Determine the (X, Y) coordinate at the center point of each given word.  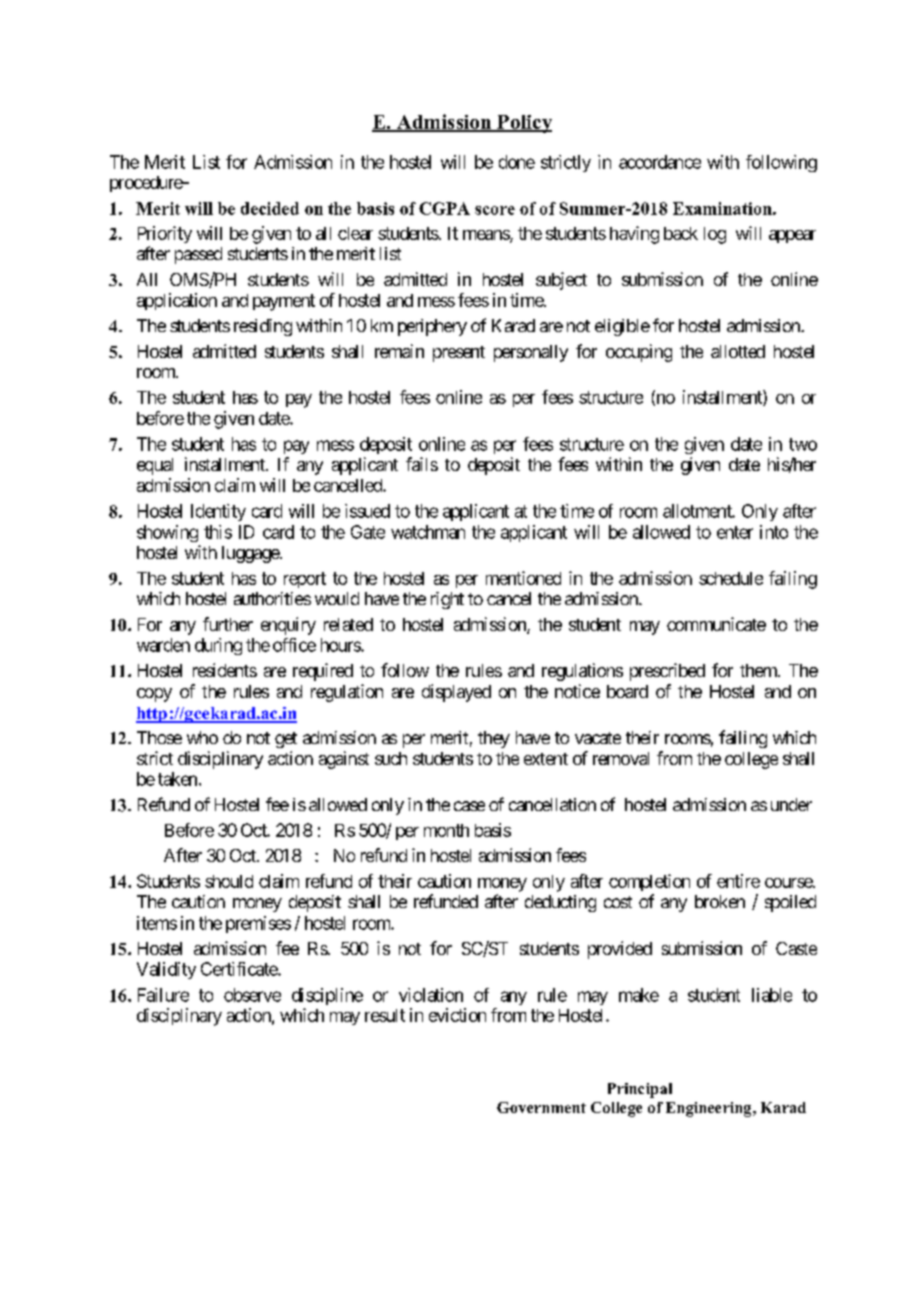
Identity (218, 512)
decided (270, 208)
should (229, 881)
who (202, 737)
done (517, 162)
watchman (428, 532)
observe (252, 995)
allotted (738, 351)
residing (263, 327)
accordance (660, 162)
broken (720, 901)
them (759, 670)
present (459, 354)
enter (735, 532)
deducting (560, 903)
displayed (456, 693)
